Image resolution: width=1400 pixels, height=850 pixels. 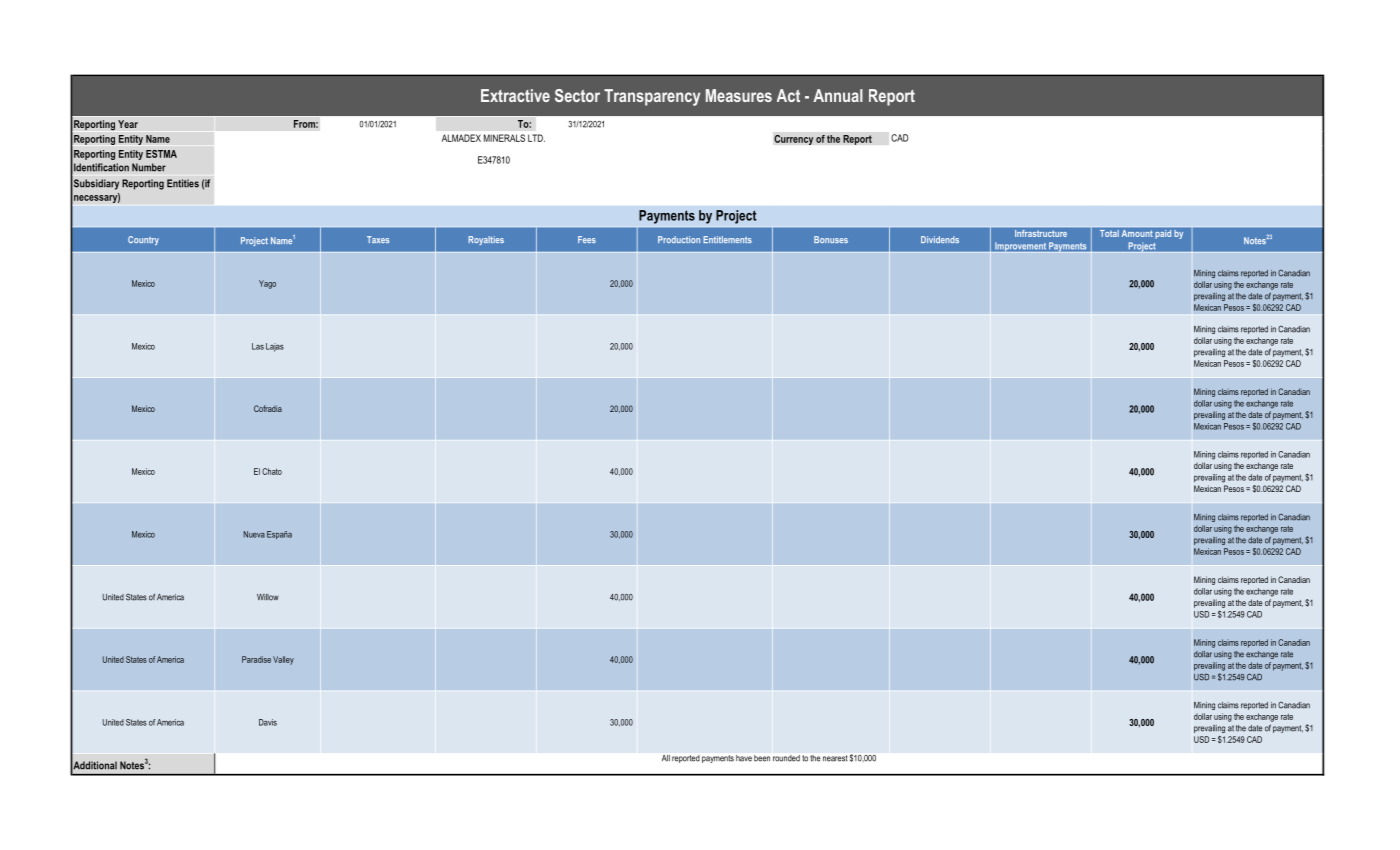 What do you see at coordinates (838, 95) in the document?
I see `Annual` at bounding box center [838, 95].
